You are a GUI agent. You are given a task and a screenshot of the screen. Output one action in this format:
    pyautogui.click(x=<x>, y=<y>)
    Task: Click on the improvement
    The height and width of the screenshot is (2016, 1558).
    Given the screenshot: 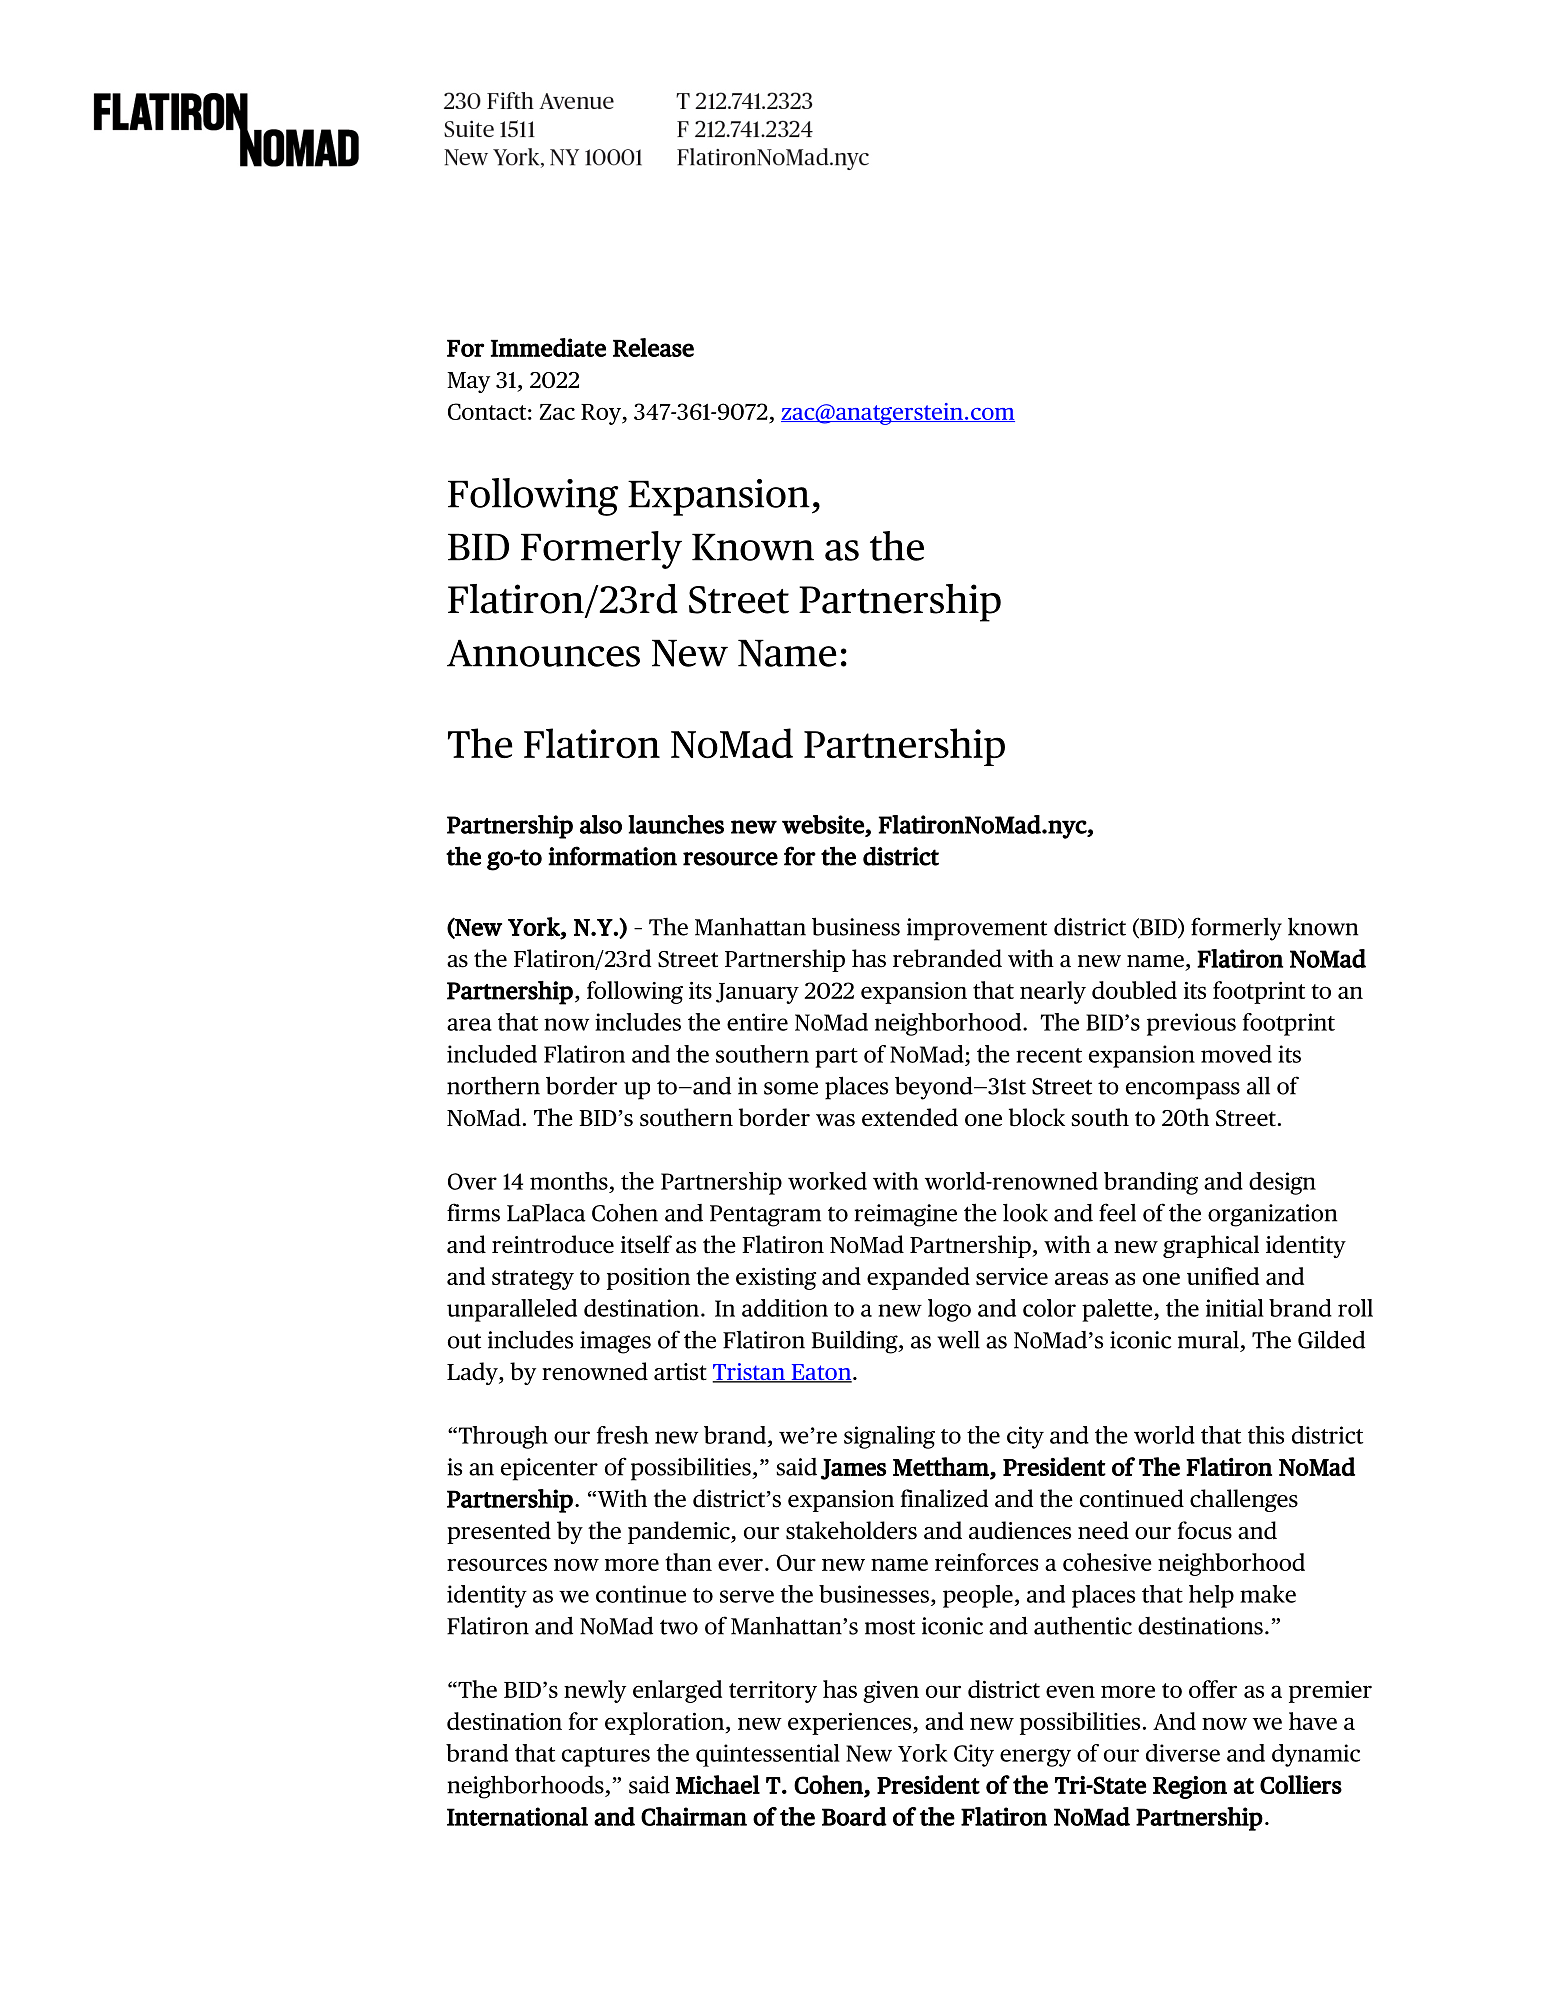 What is the action you would take?
    pyautogui.click(x=977, y=929)
